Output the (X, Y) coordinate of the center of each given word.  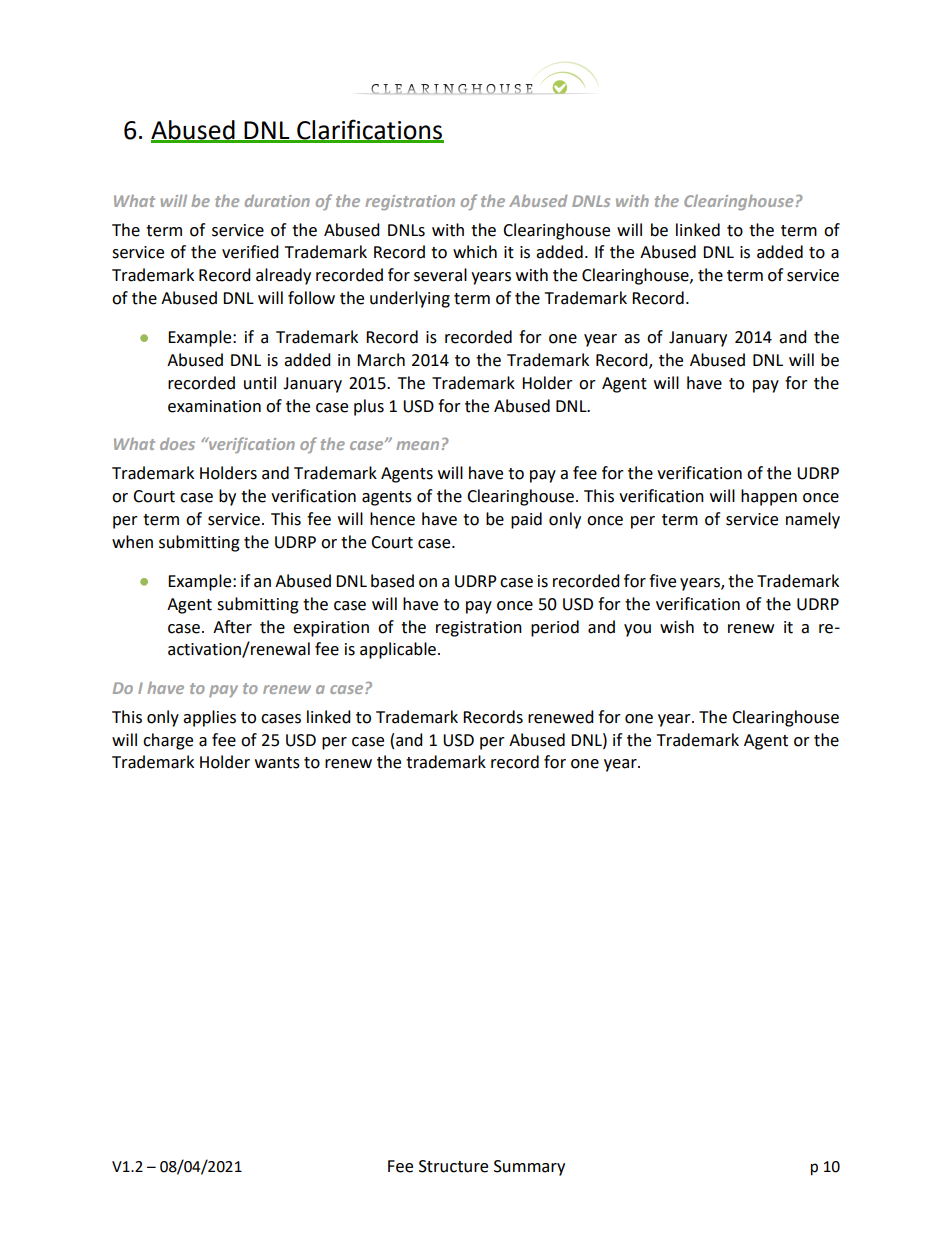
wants (277, 763)
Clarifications (369, 130)
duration (277, 200)
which (475, 252)
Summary (529, 1168)
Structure (453, 1166)
